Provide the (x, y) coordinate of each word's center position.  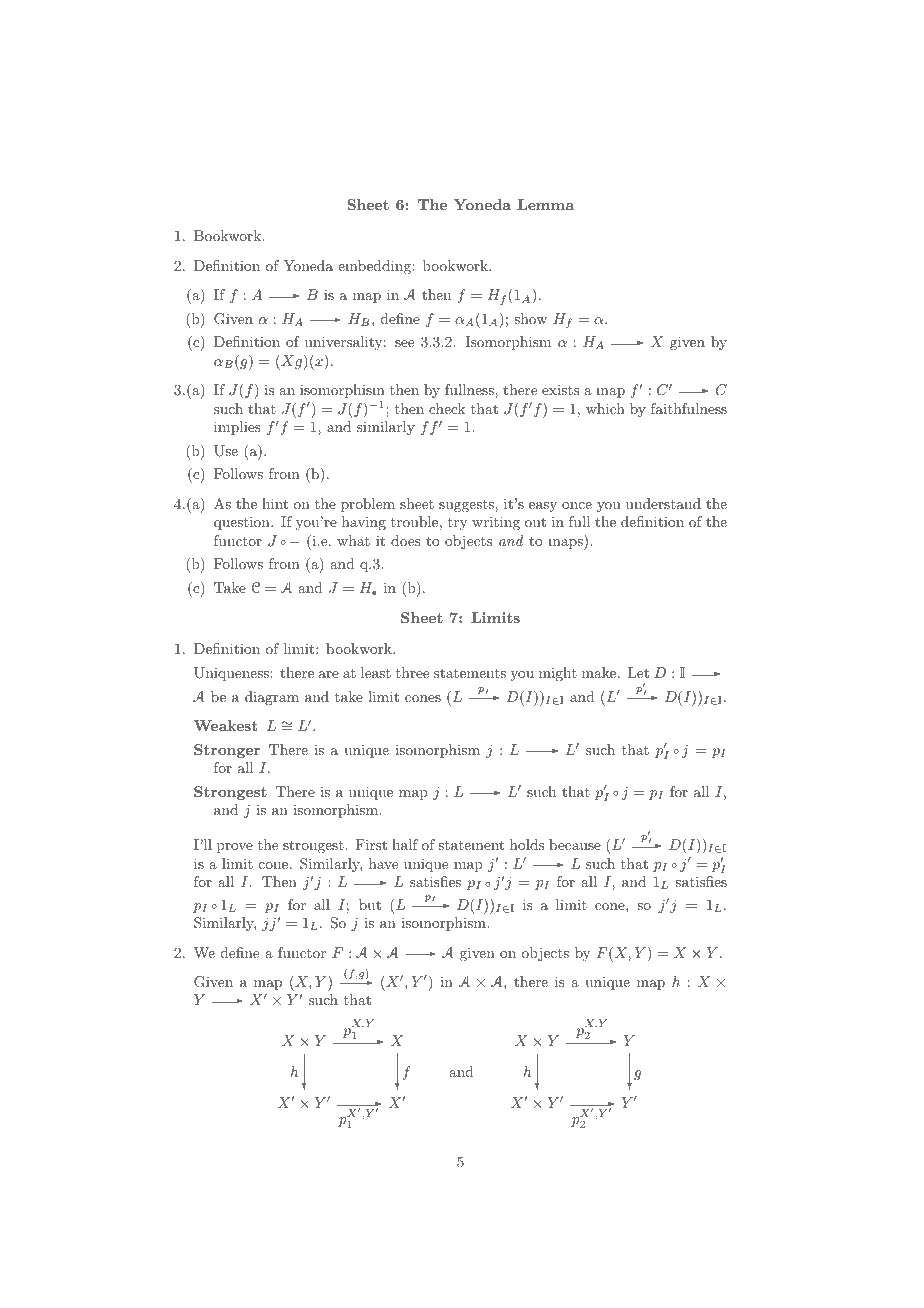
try (457, 523)
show (530, 318)
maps (566, 544)
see (404, 343)
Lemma (545, 204)
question (243, 523)
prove (235, 848)
